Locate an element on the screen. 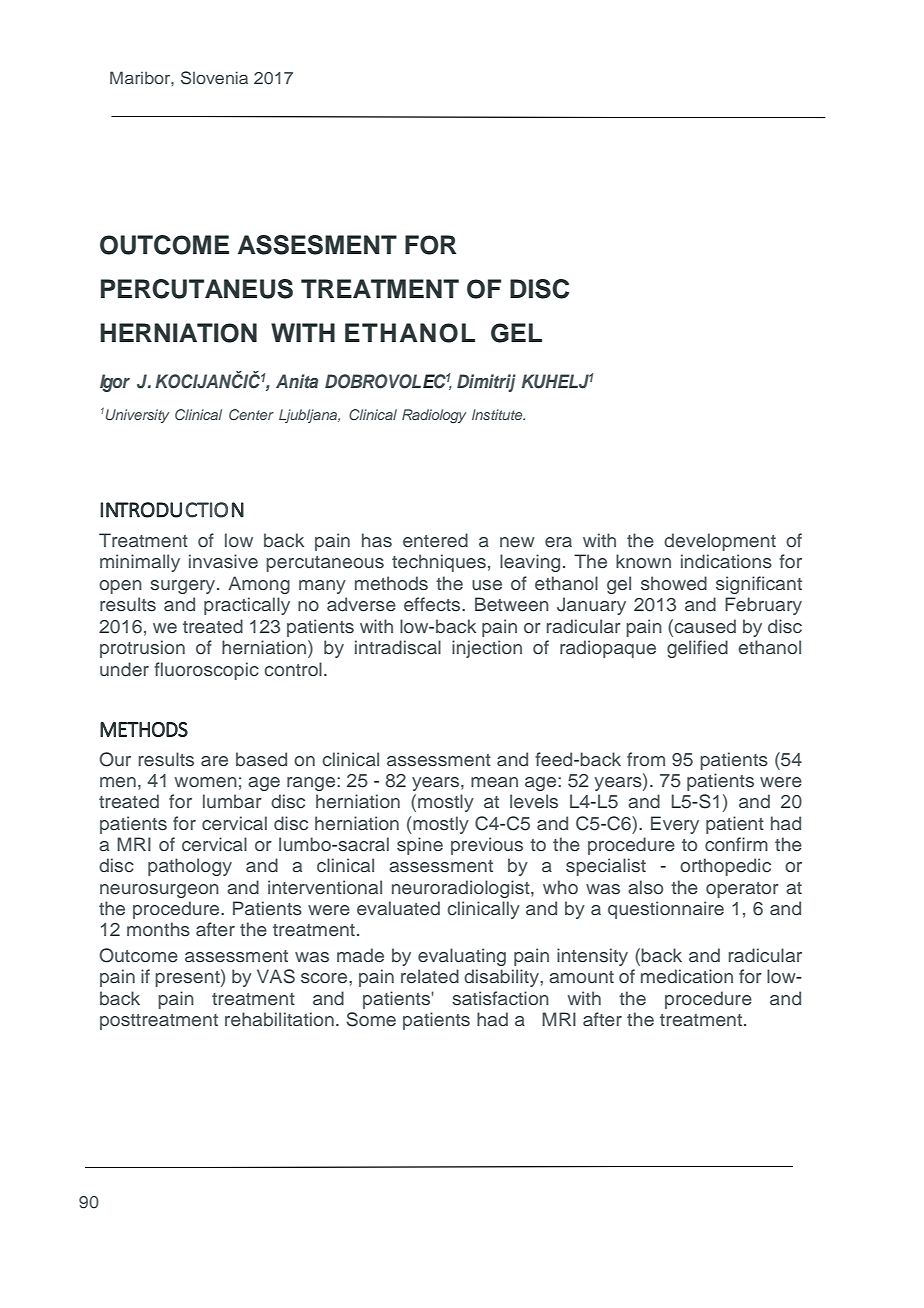 The height and width of the screenshot is (1308, 924). fluoroscopic is located at coordinates (206, 671).
